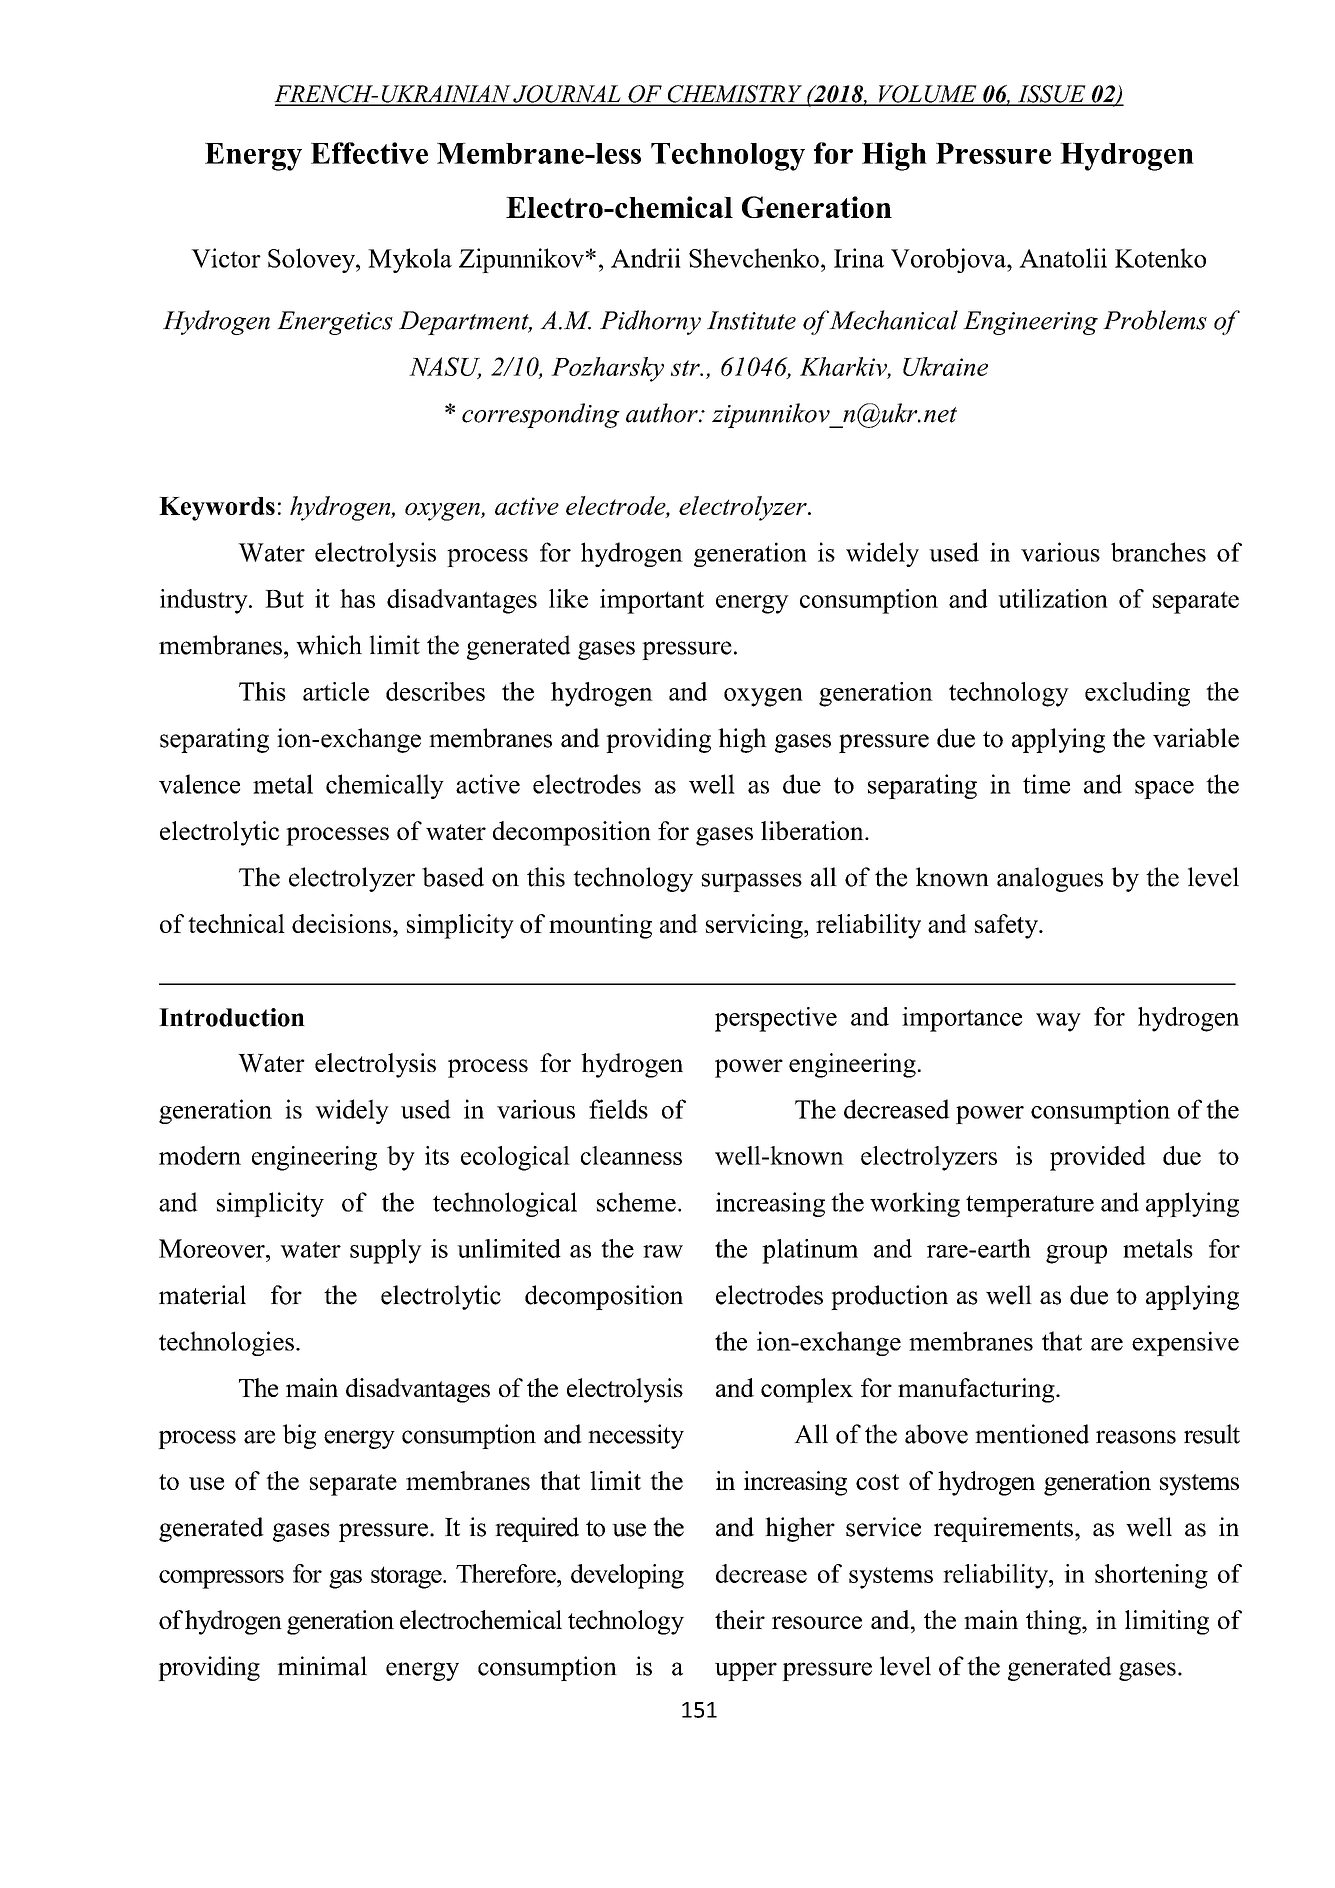  Describe the element at coordinates (734, 95) in the screenshot. I see `CHEMISTRY` at that location.
